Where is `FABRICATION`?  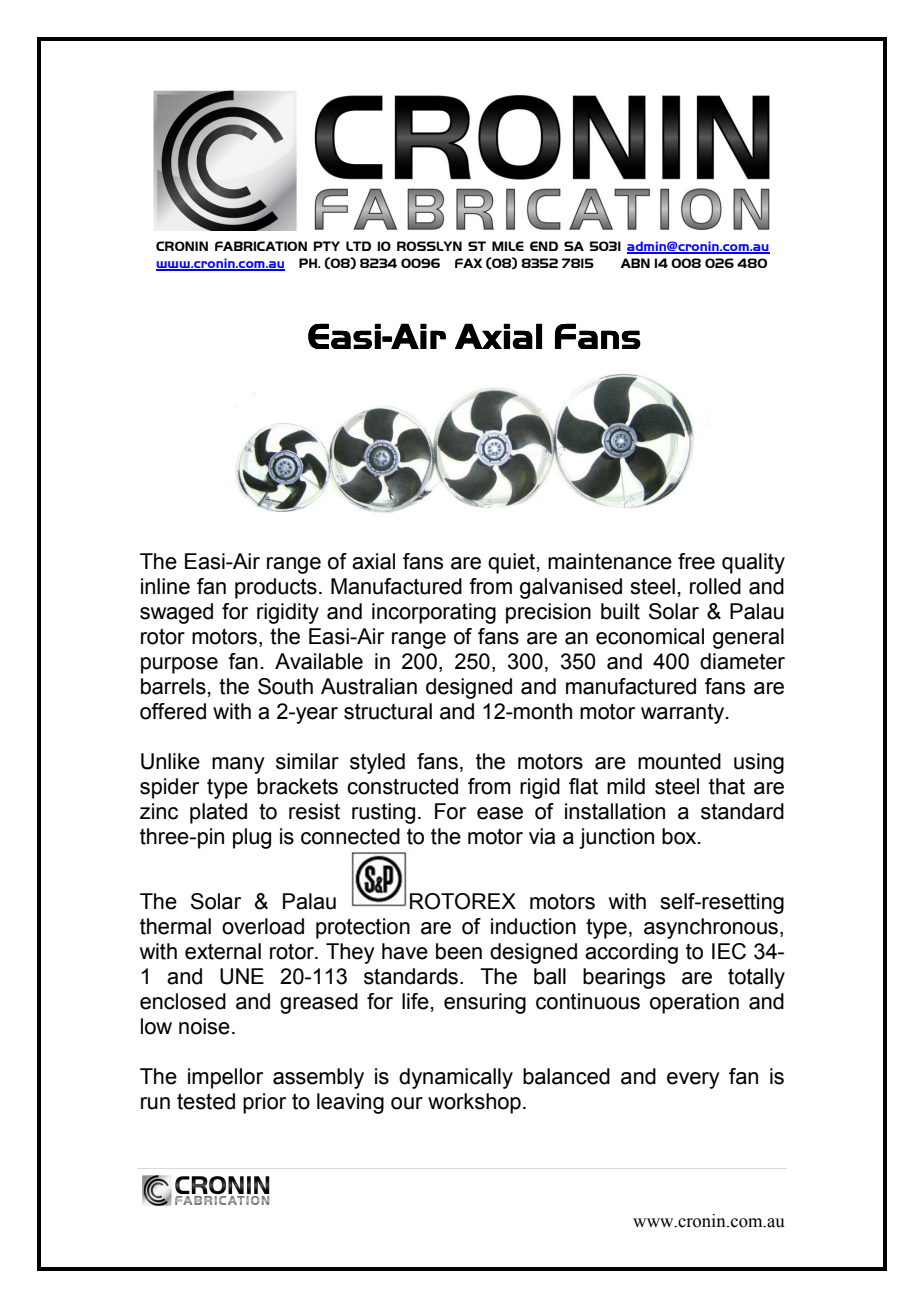
FABRICATION is located at coordinates (261, 246).
